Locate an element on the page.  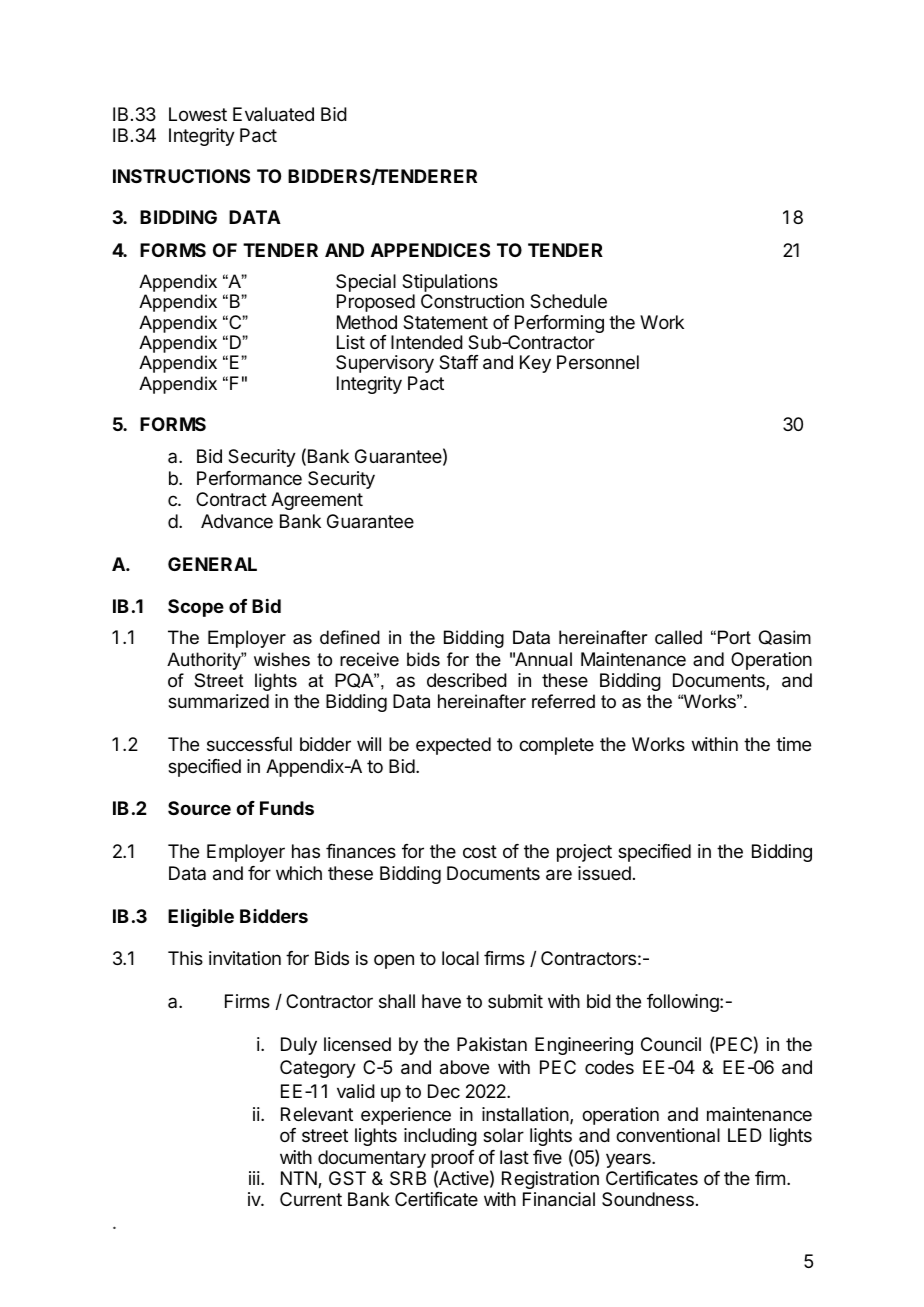
APPENDICES is located at coordinates (430, 250).
